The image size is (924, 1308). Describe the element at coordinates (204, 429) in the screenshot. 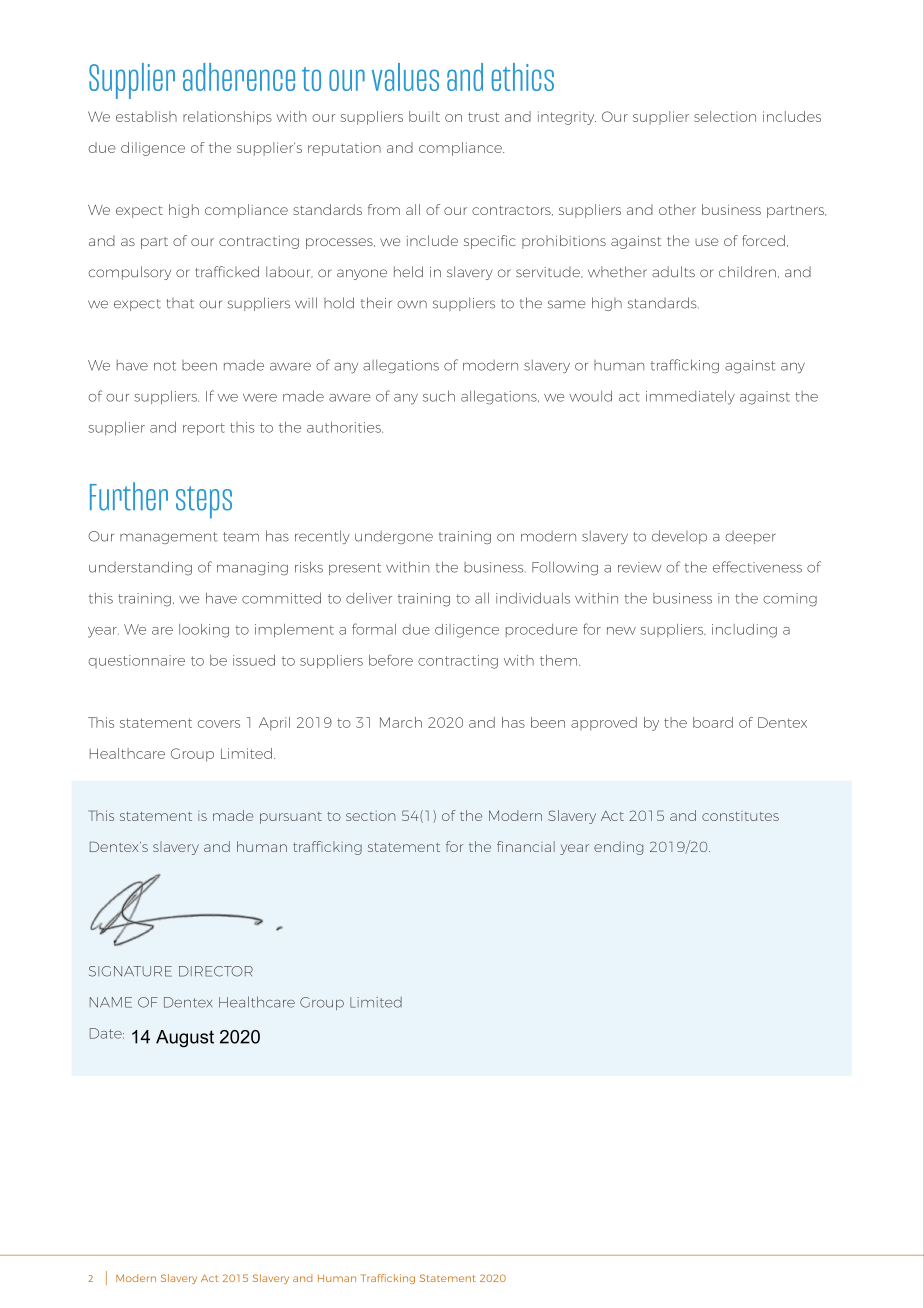

I see `report` at that location.
